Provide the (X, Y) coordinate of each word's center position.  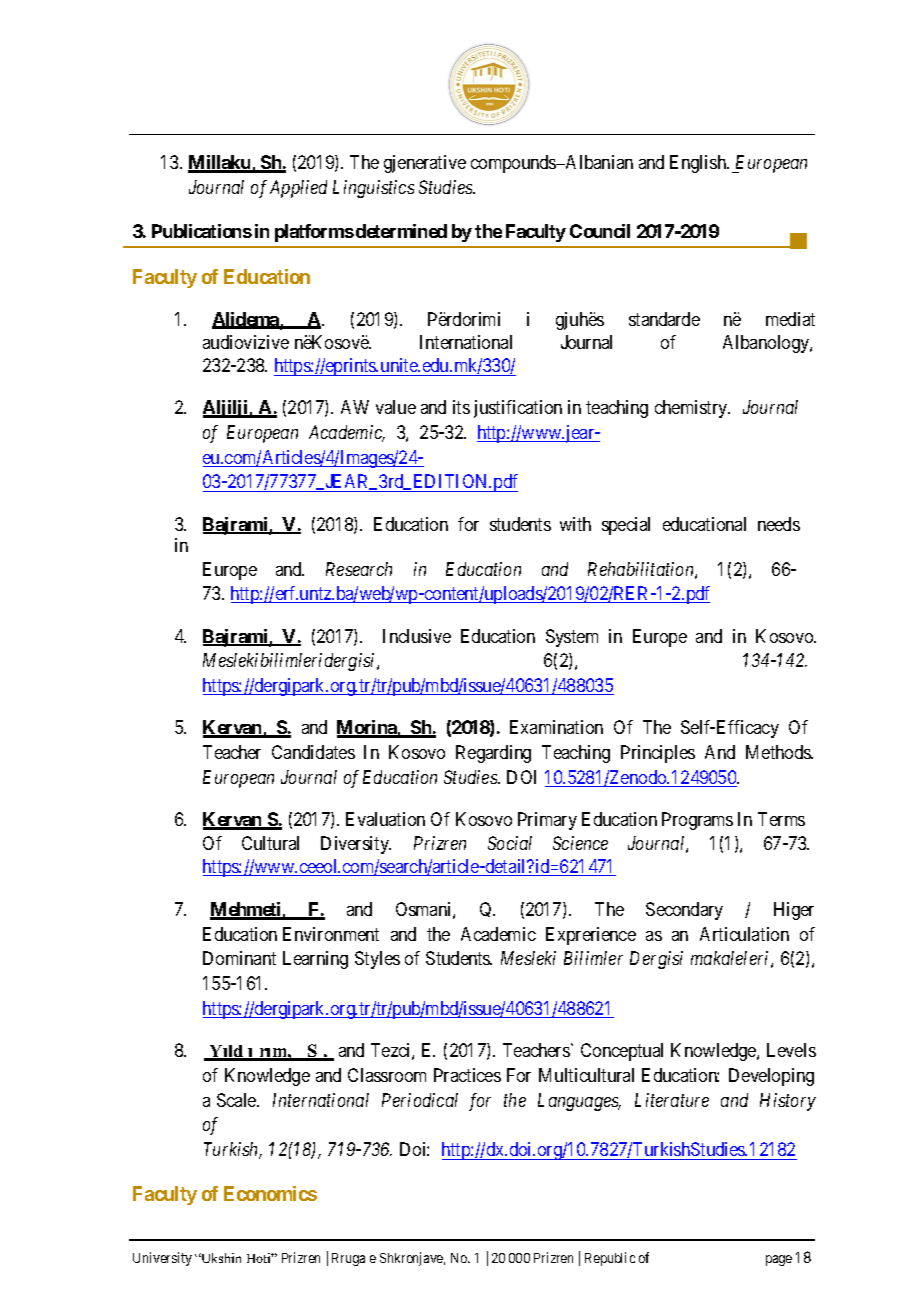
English (699, 164)
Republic (610, 1259)
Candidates (313, 752)
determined (401, 231)
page (779, 1260)
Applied (298, 189)
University (162, 1259)
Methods (779, 752)
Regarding (493, 754)
